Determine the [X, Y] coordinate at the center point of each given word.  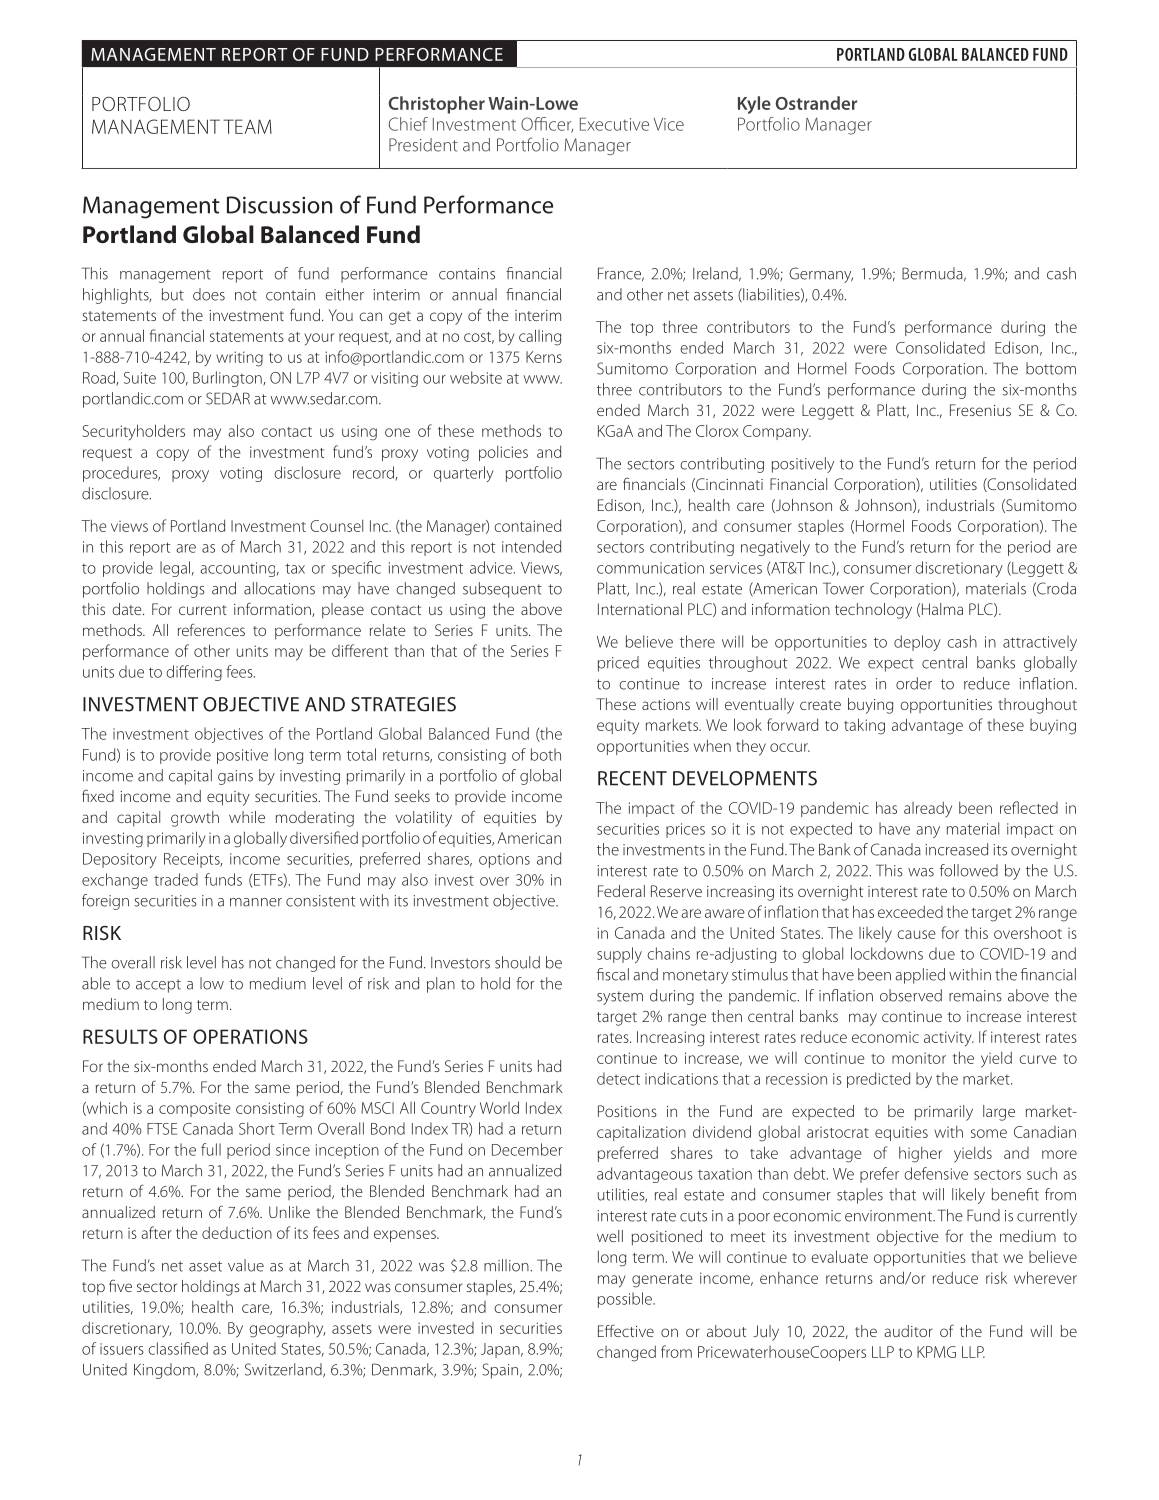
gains [235, 777]
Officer [547, 125]
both [546, 754]
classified [178, 1348]
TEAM [247, 126]
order [914, 683]
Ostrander [816, 103]
